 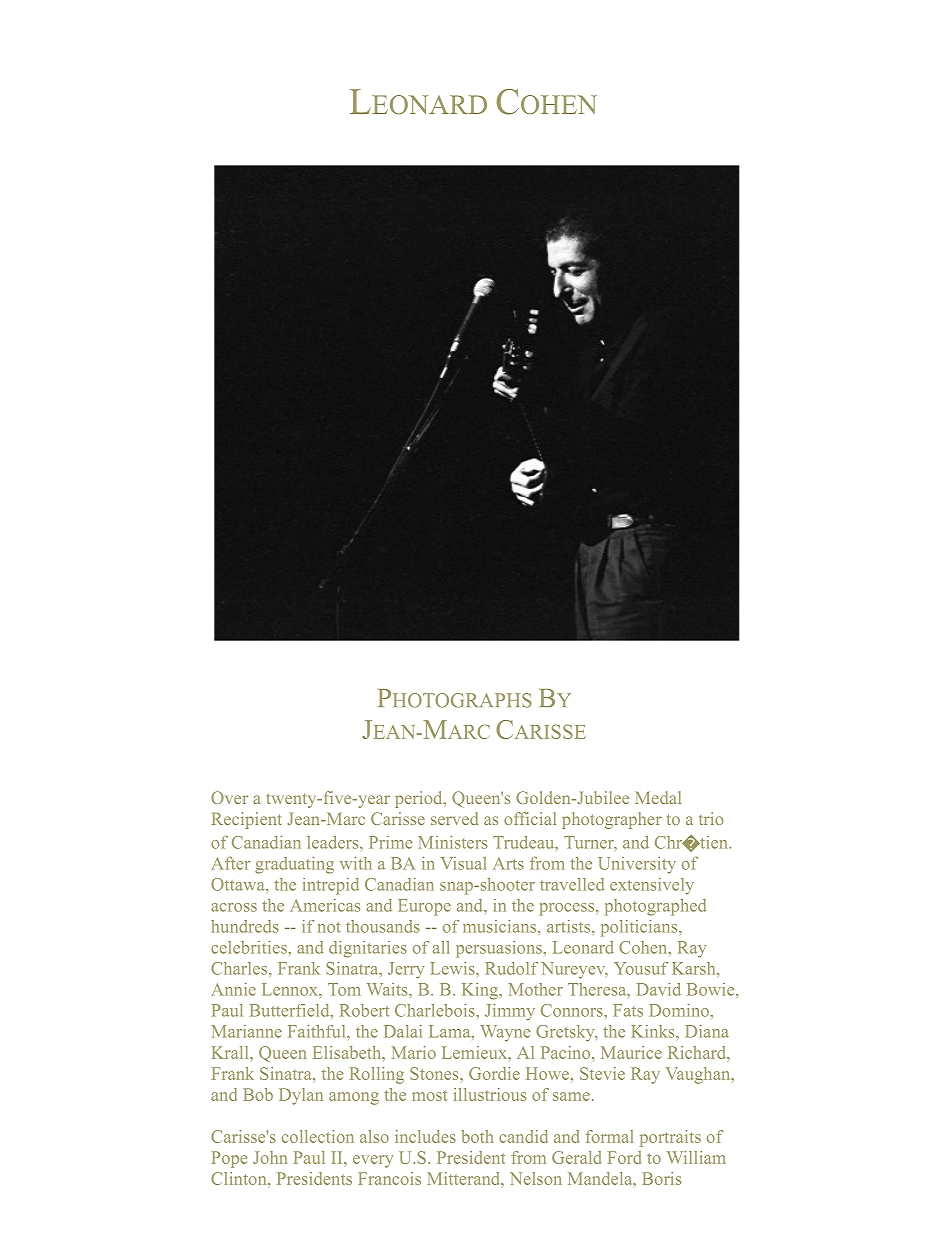 What do you see at coordinates (247, 820) in the screenshot?
I see `Recipient` at bounding box center [247, 820].
